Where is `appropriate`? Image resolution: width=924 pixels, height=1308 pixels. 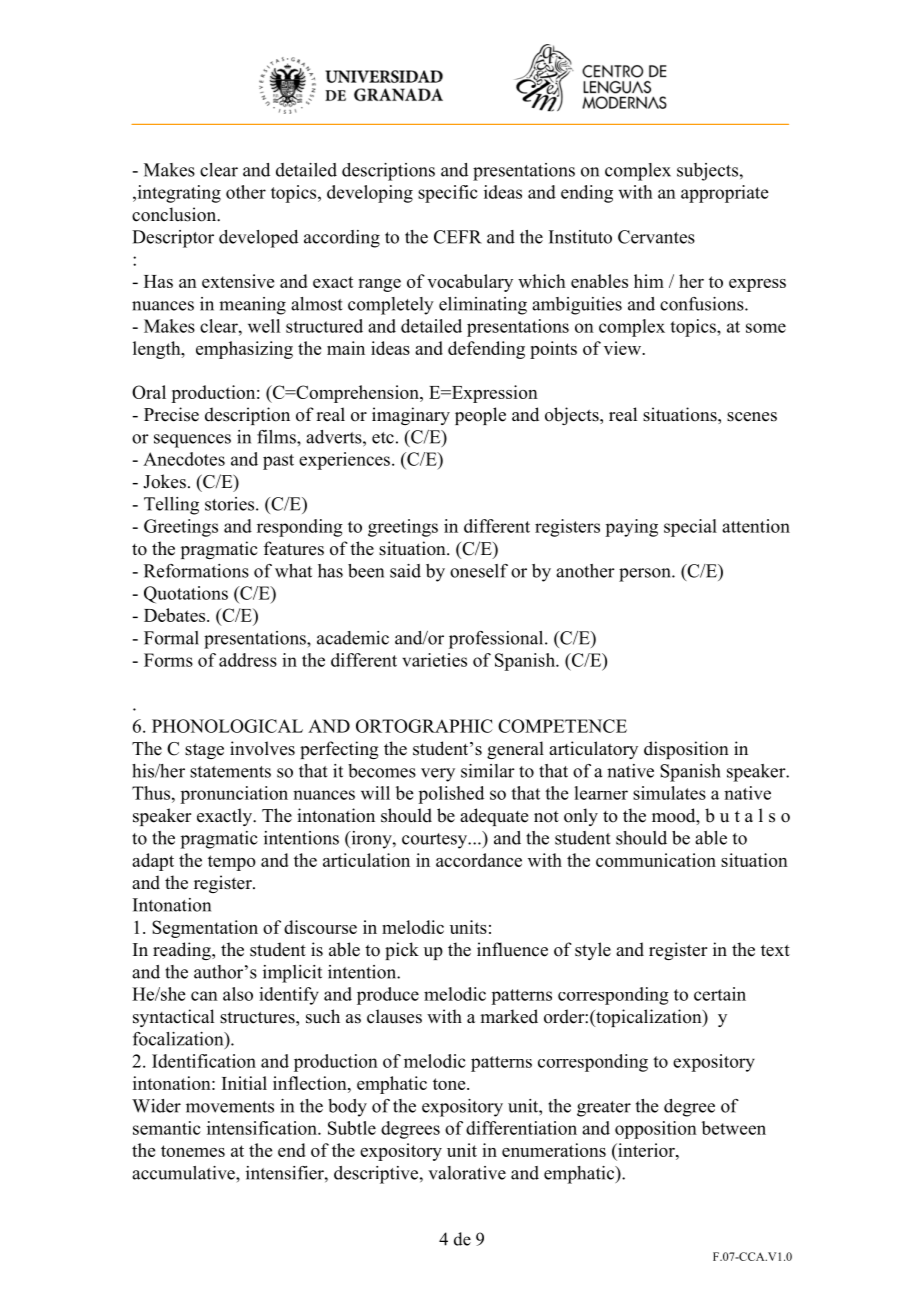 appropriate is located at coordinates (725, 194).
